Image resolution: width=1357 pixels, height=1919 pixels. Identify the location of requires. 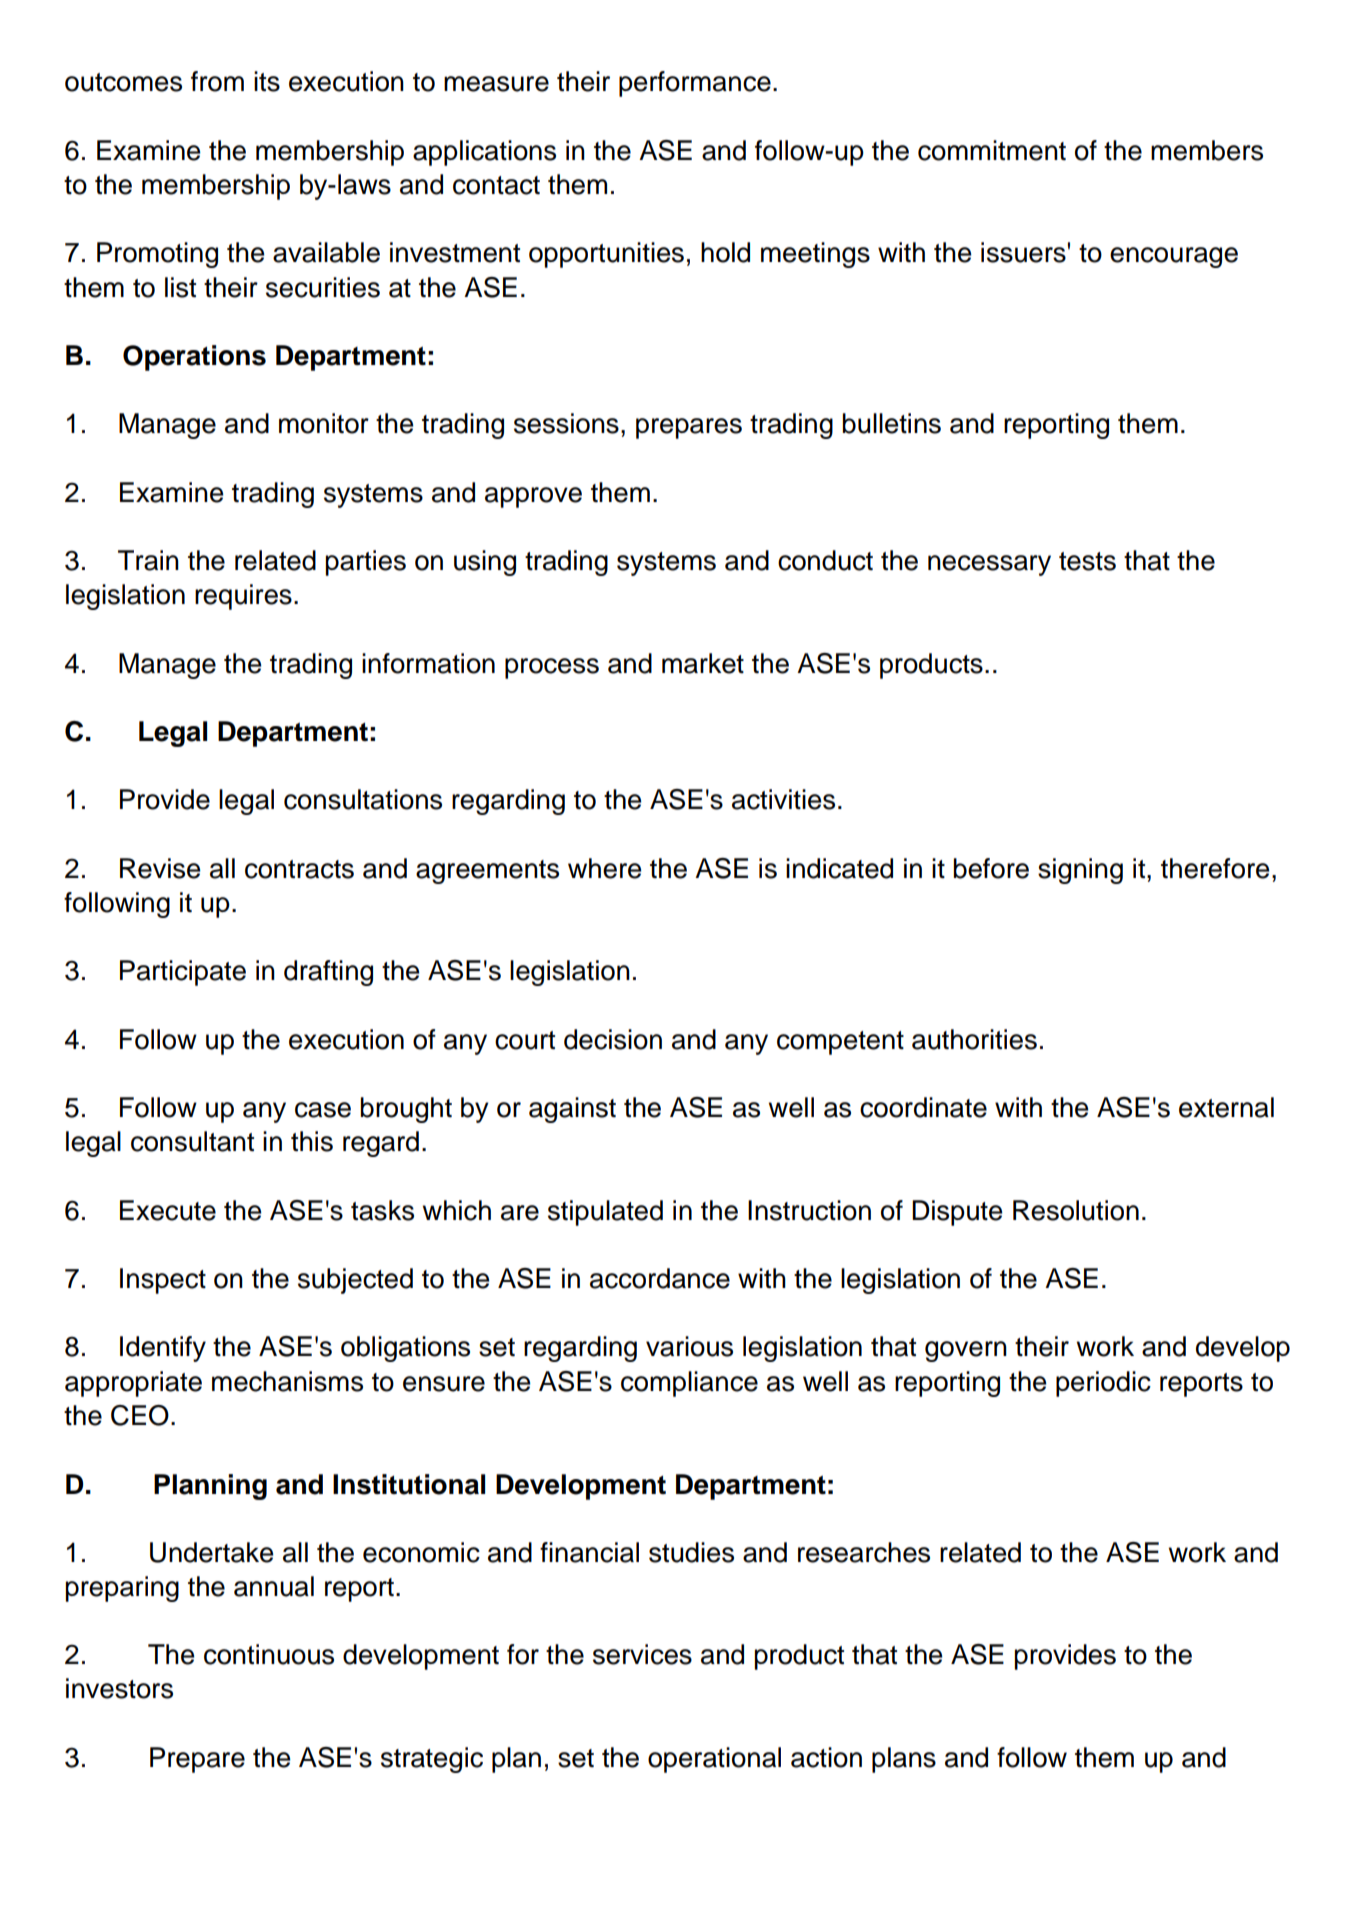
(243, 597).
